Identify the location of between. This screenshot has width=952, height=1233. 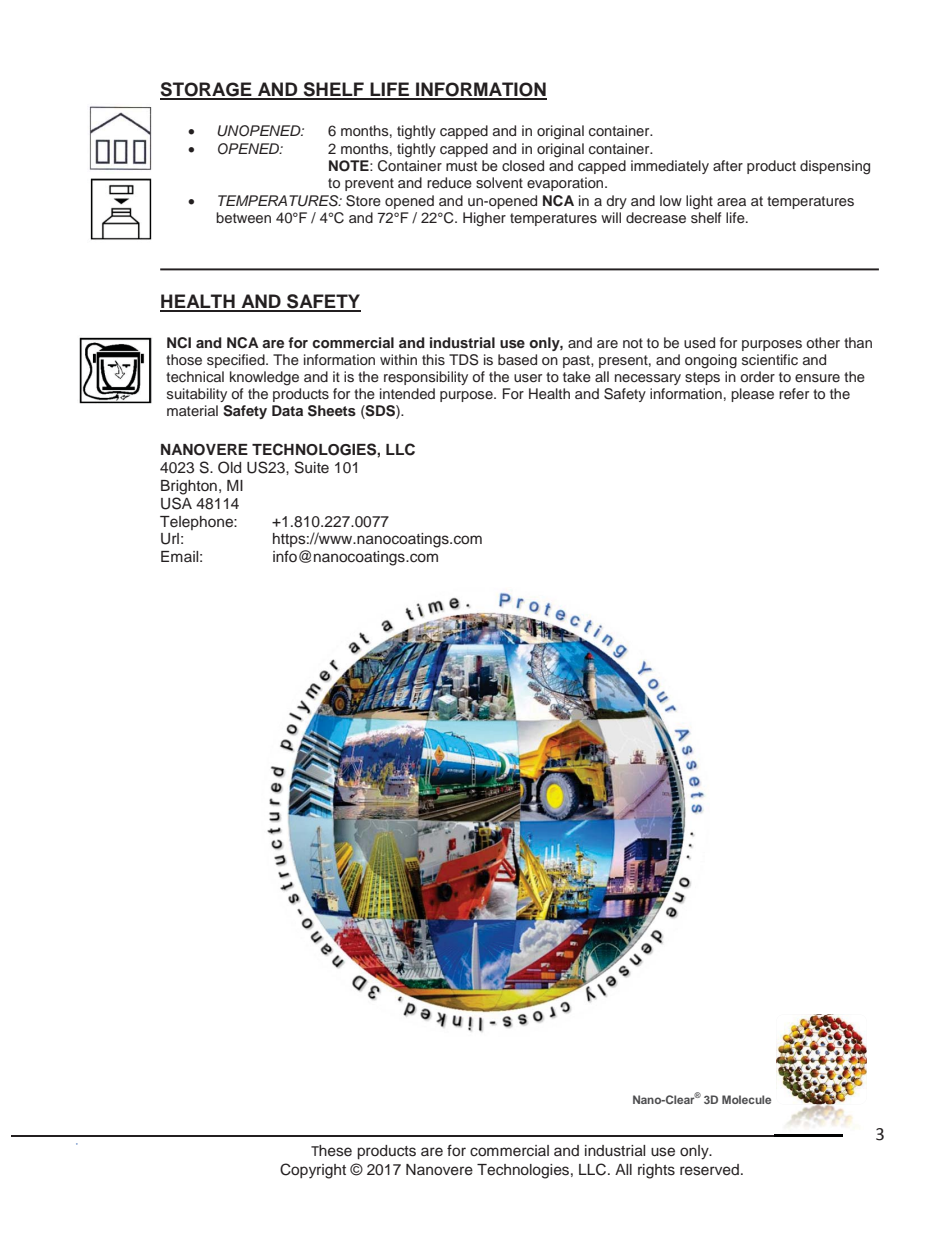
(243, 217).
